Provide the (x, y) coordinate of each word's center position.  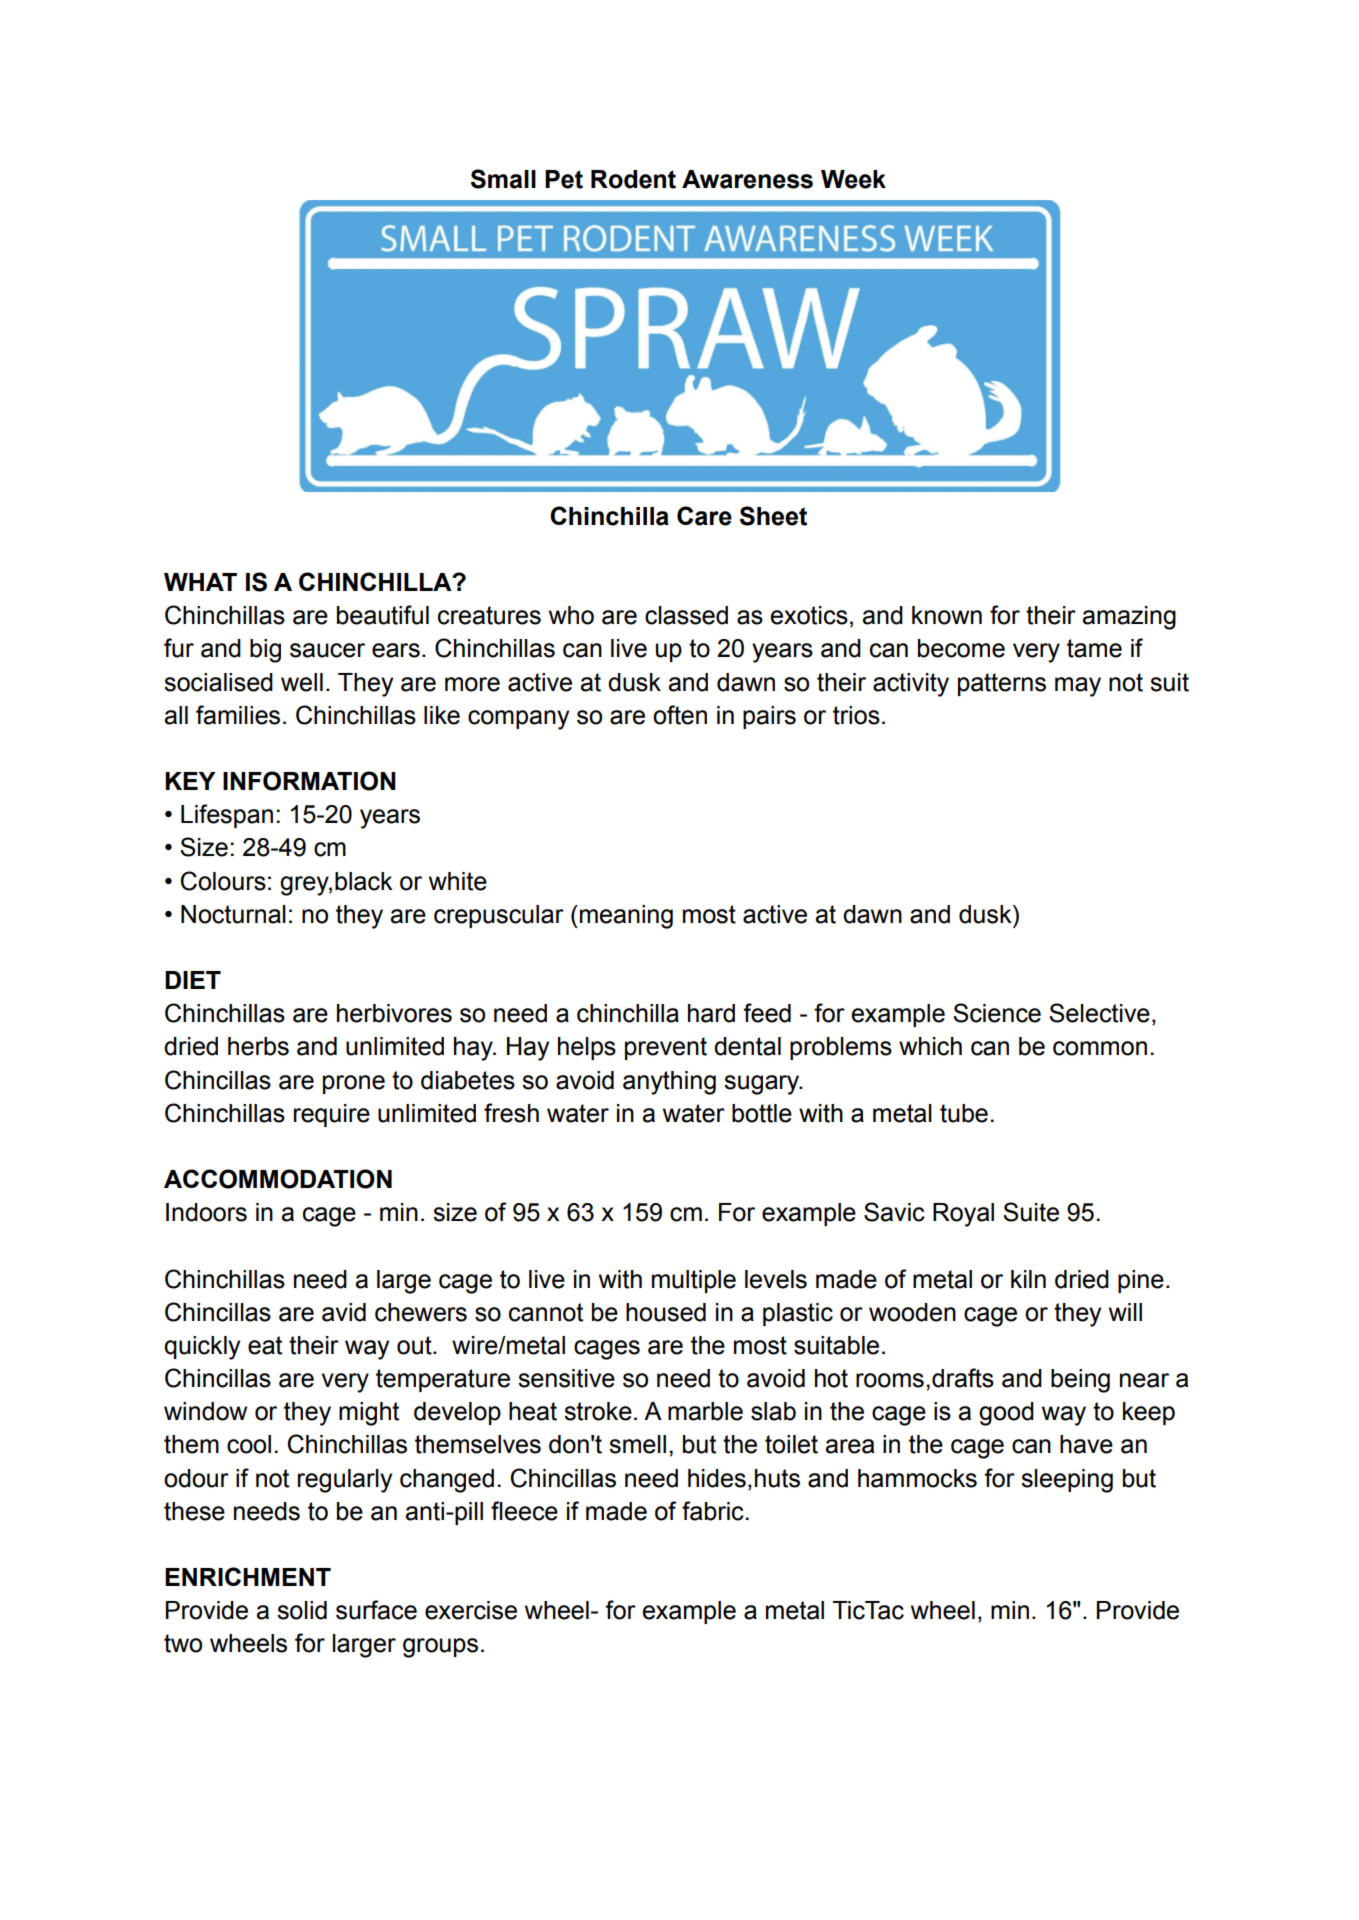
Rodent (633, 179)
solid (302, 1610)
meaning (626, 917)
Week (853, 179)
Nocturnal (233, 914)
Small (503, 179)
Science (997, 1013)
